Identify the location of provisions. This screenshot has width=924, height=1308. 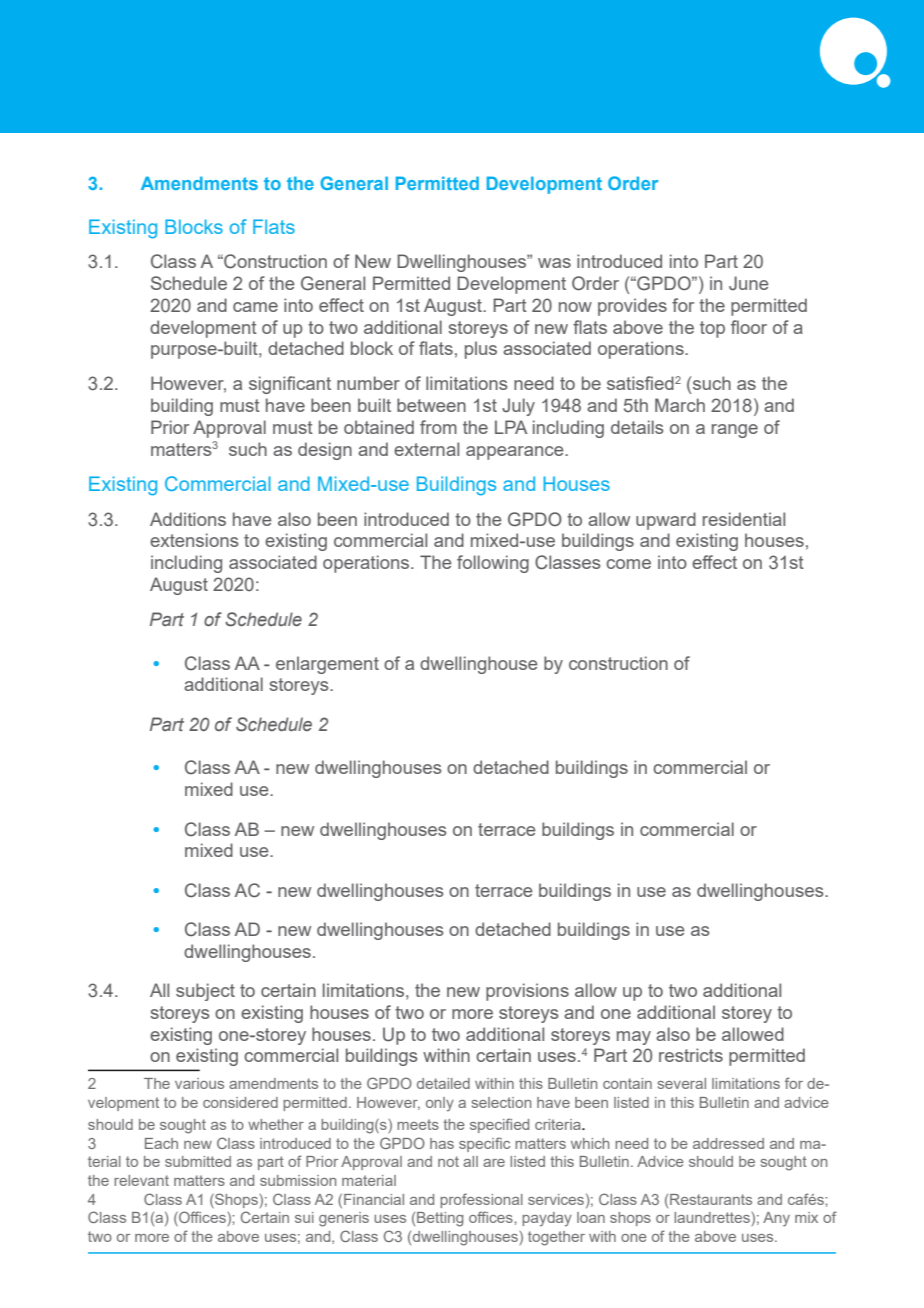
(527, 992).
